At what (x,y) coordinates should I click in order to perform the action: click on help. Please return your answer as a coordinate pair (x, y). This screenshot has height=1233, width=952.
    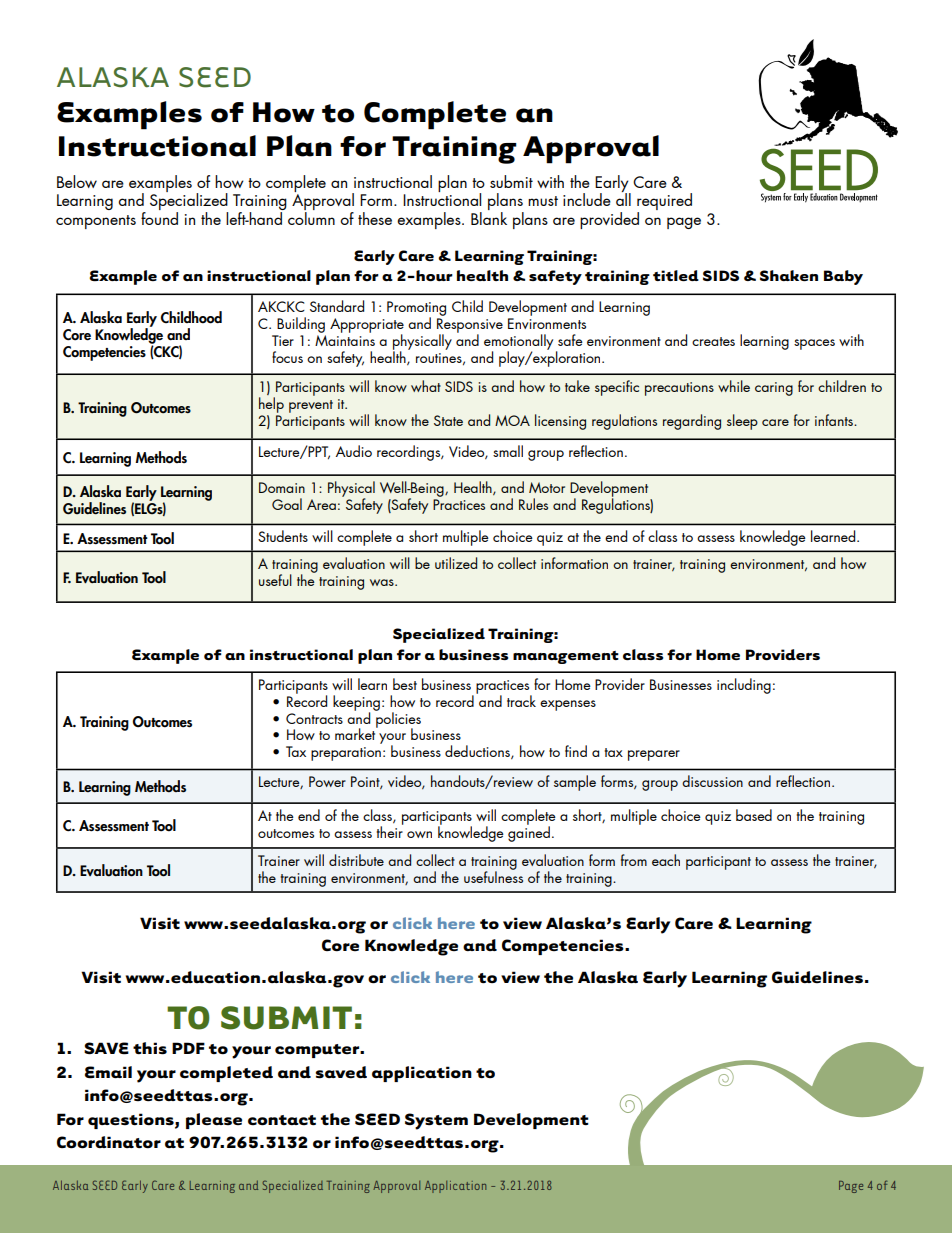
    Looking at the image, I should click on (271, 405).
